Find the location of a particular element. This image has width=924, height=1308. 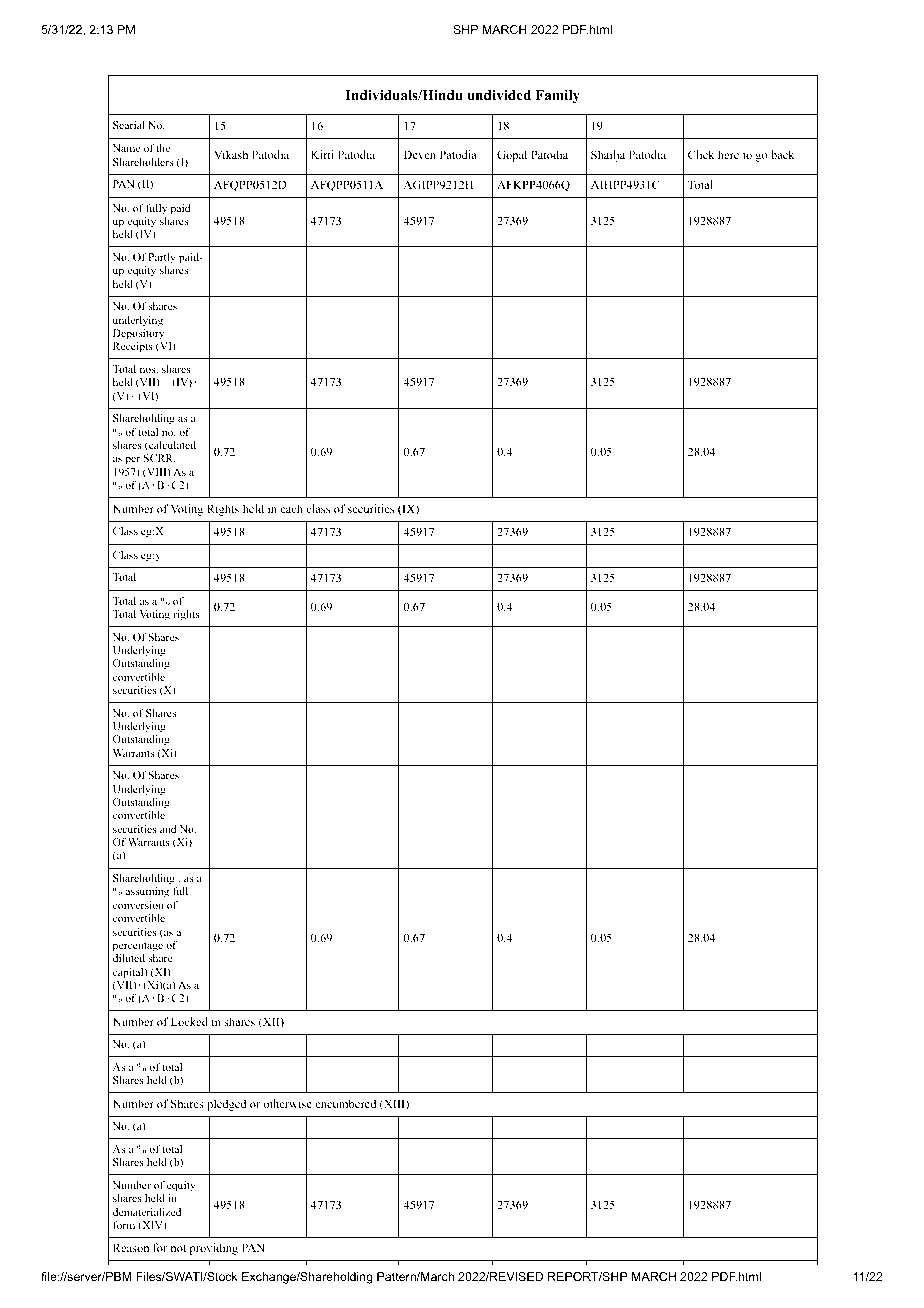

each is located at coordinates (291, 508).
